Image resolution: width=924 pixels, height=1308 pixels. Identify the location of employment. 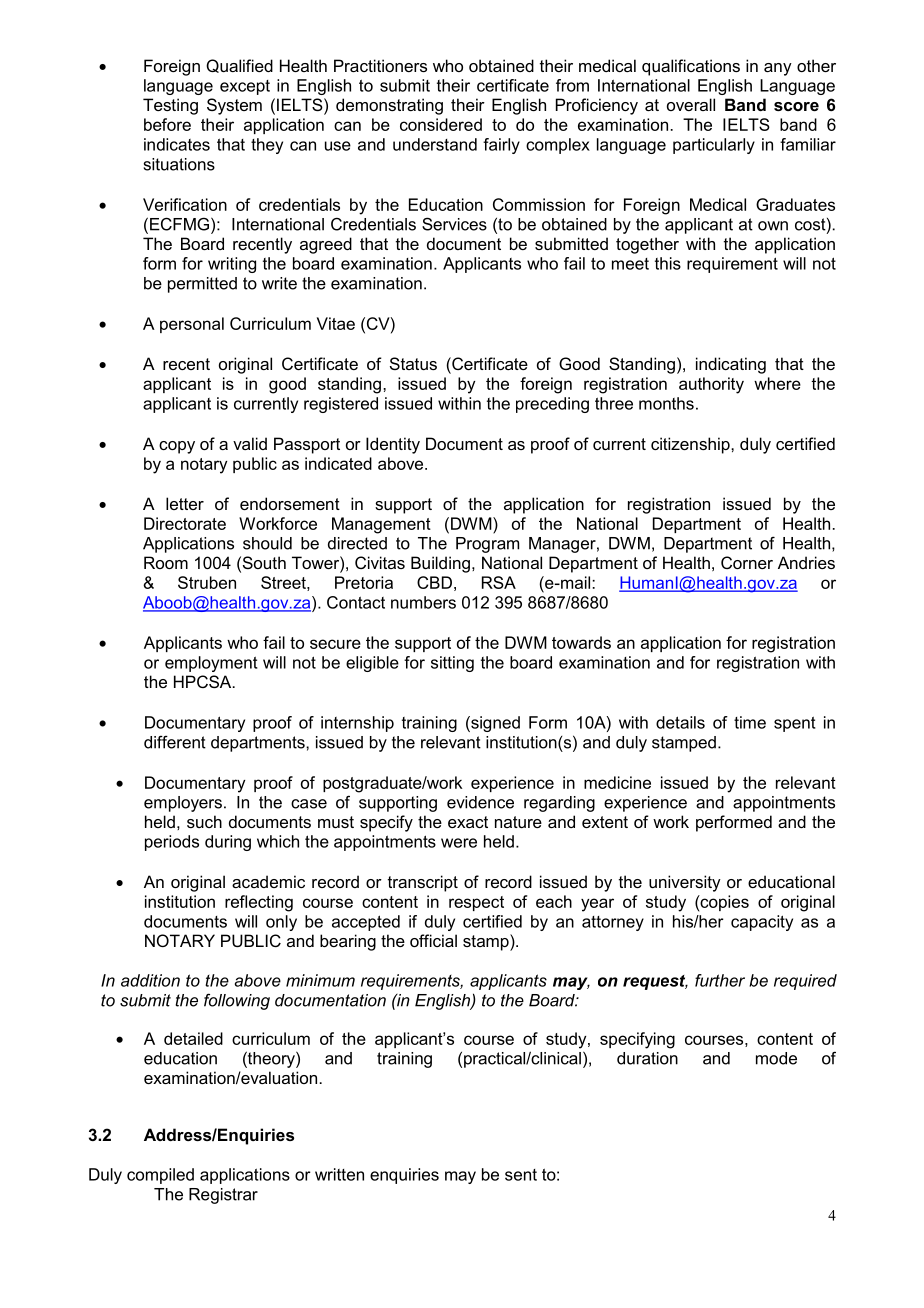
(211, 664).
